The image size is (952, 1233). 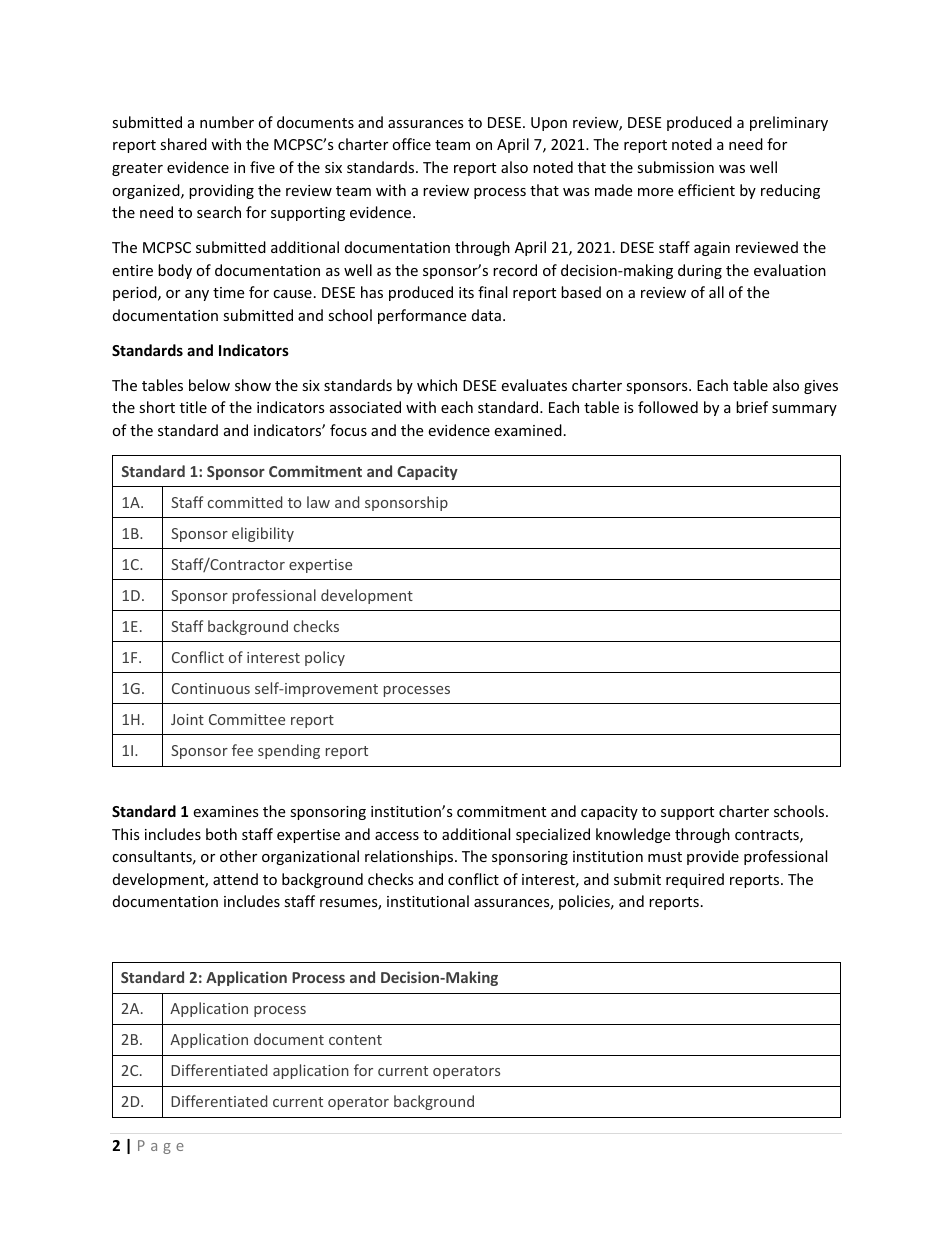 I want to click on relationships, so click(x=410, y=857).
